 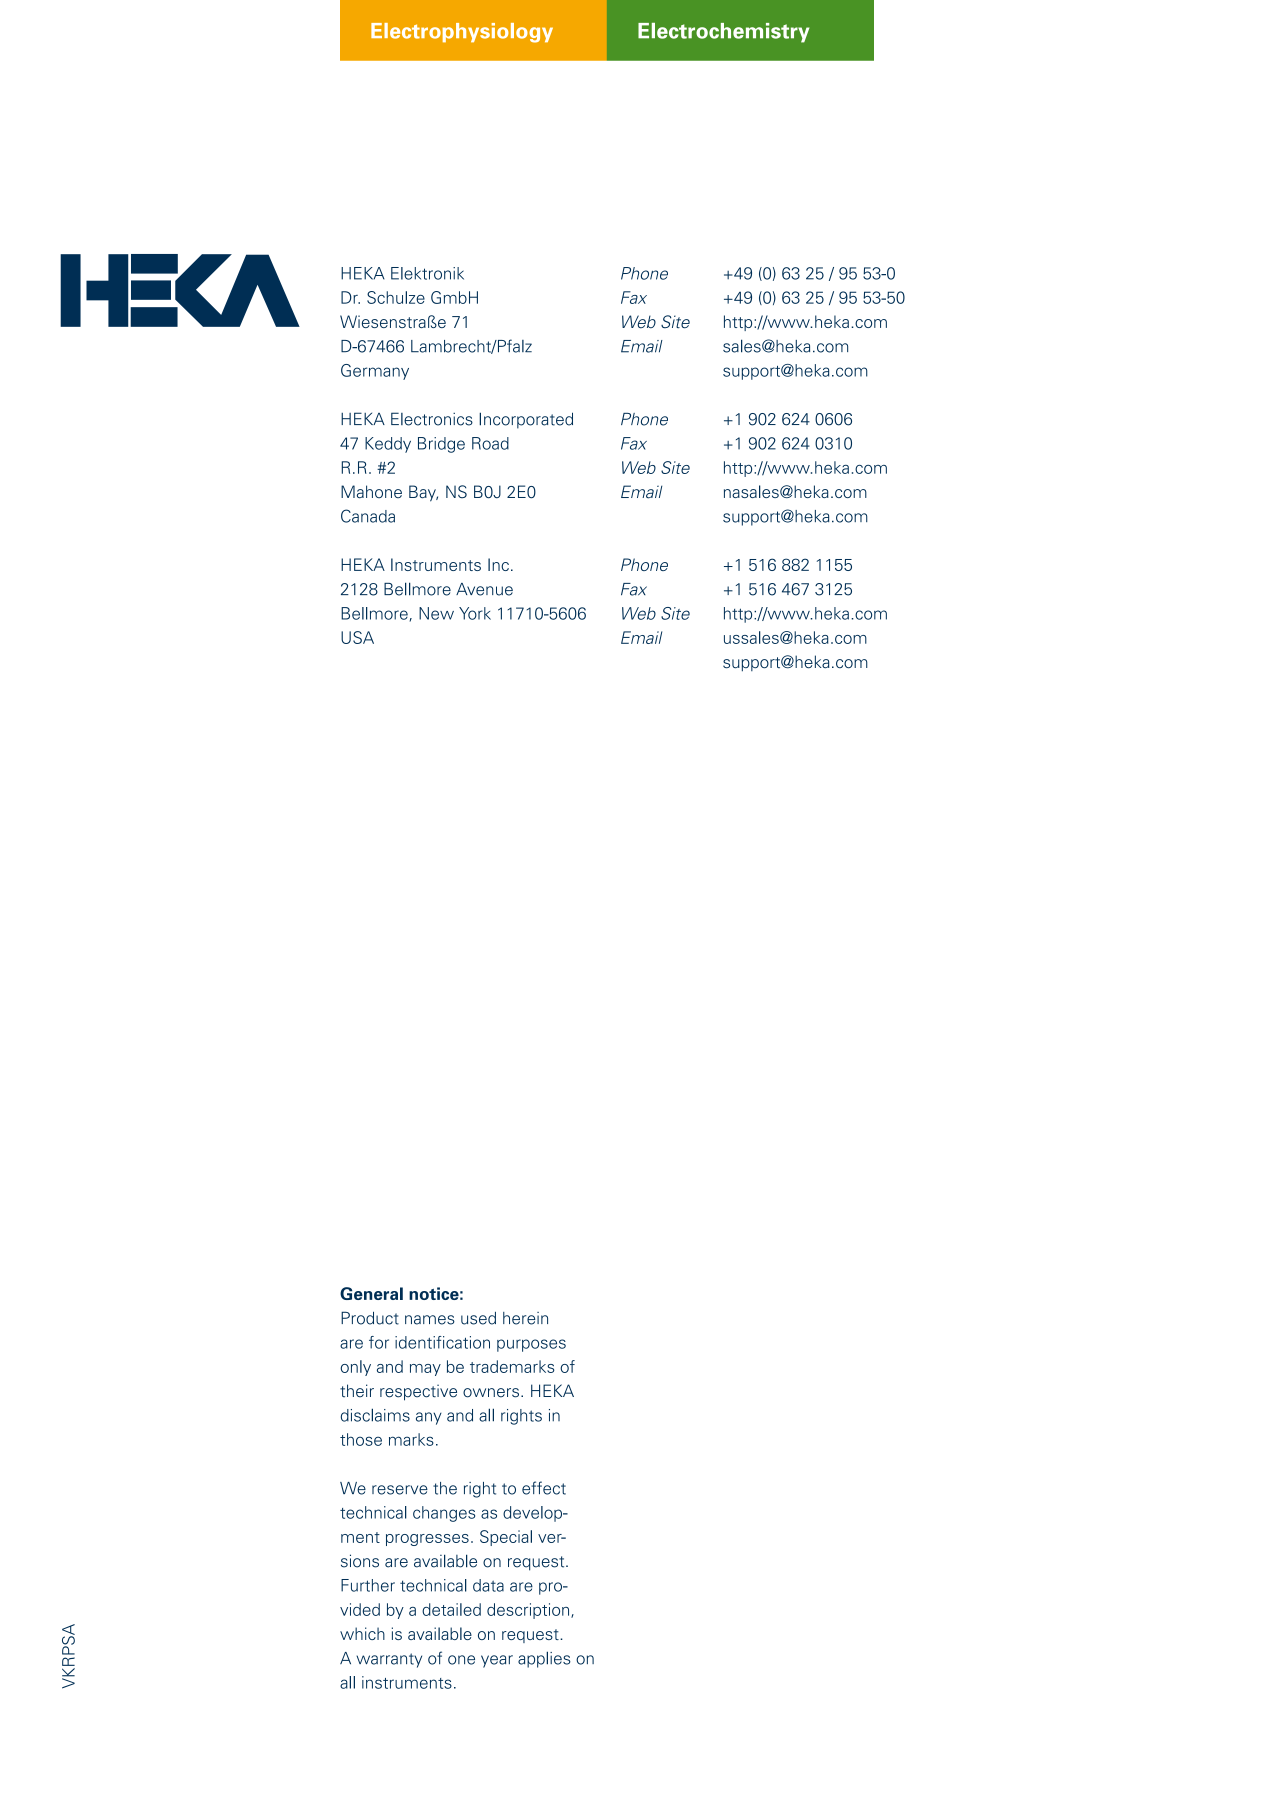 What do you see at coordinates (723, 33) in the document?
I see `Electrochemistry` at bounding box center [723, 33].
